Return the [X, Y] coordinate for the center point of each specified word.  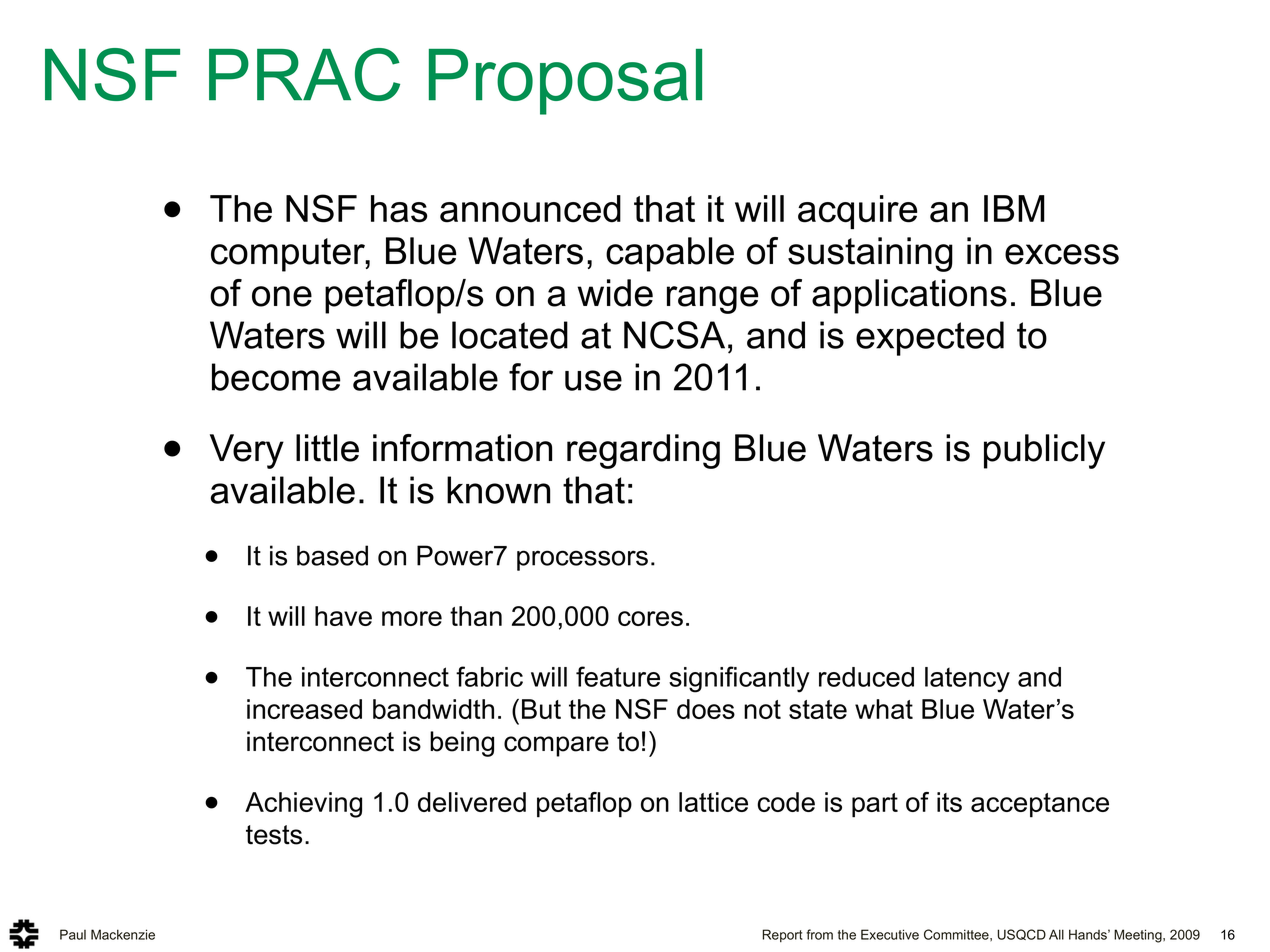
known [498, 490]
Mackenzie [123, 934]
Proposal [565, 82]
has [399, 209]
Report [782, 935]
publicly [1044, 451]
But [541, 709]
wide [615, 293]
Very [247, 451]
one [282, 296]
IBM [1014, 208]
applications [909, 296]
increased [304, 709]
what [884, 709]
